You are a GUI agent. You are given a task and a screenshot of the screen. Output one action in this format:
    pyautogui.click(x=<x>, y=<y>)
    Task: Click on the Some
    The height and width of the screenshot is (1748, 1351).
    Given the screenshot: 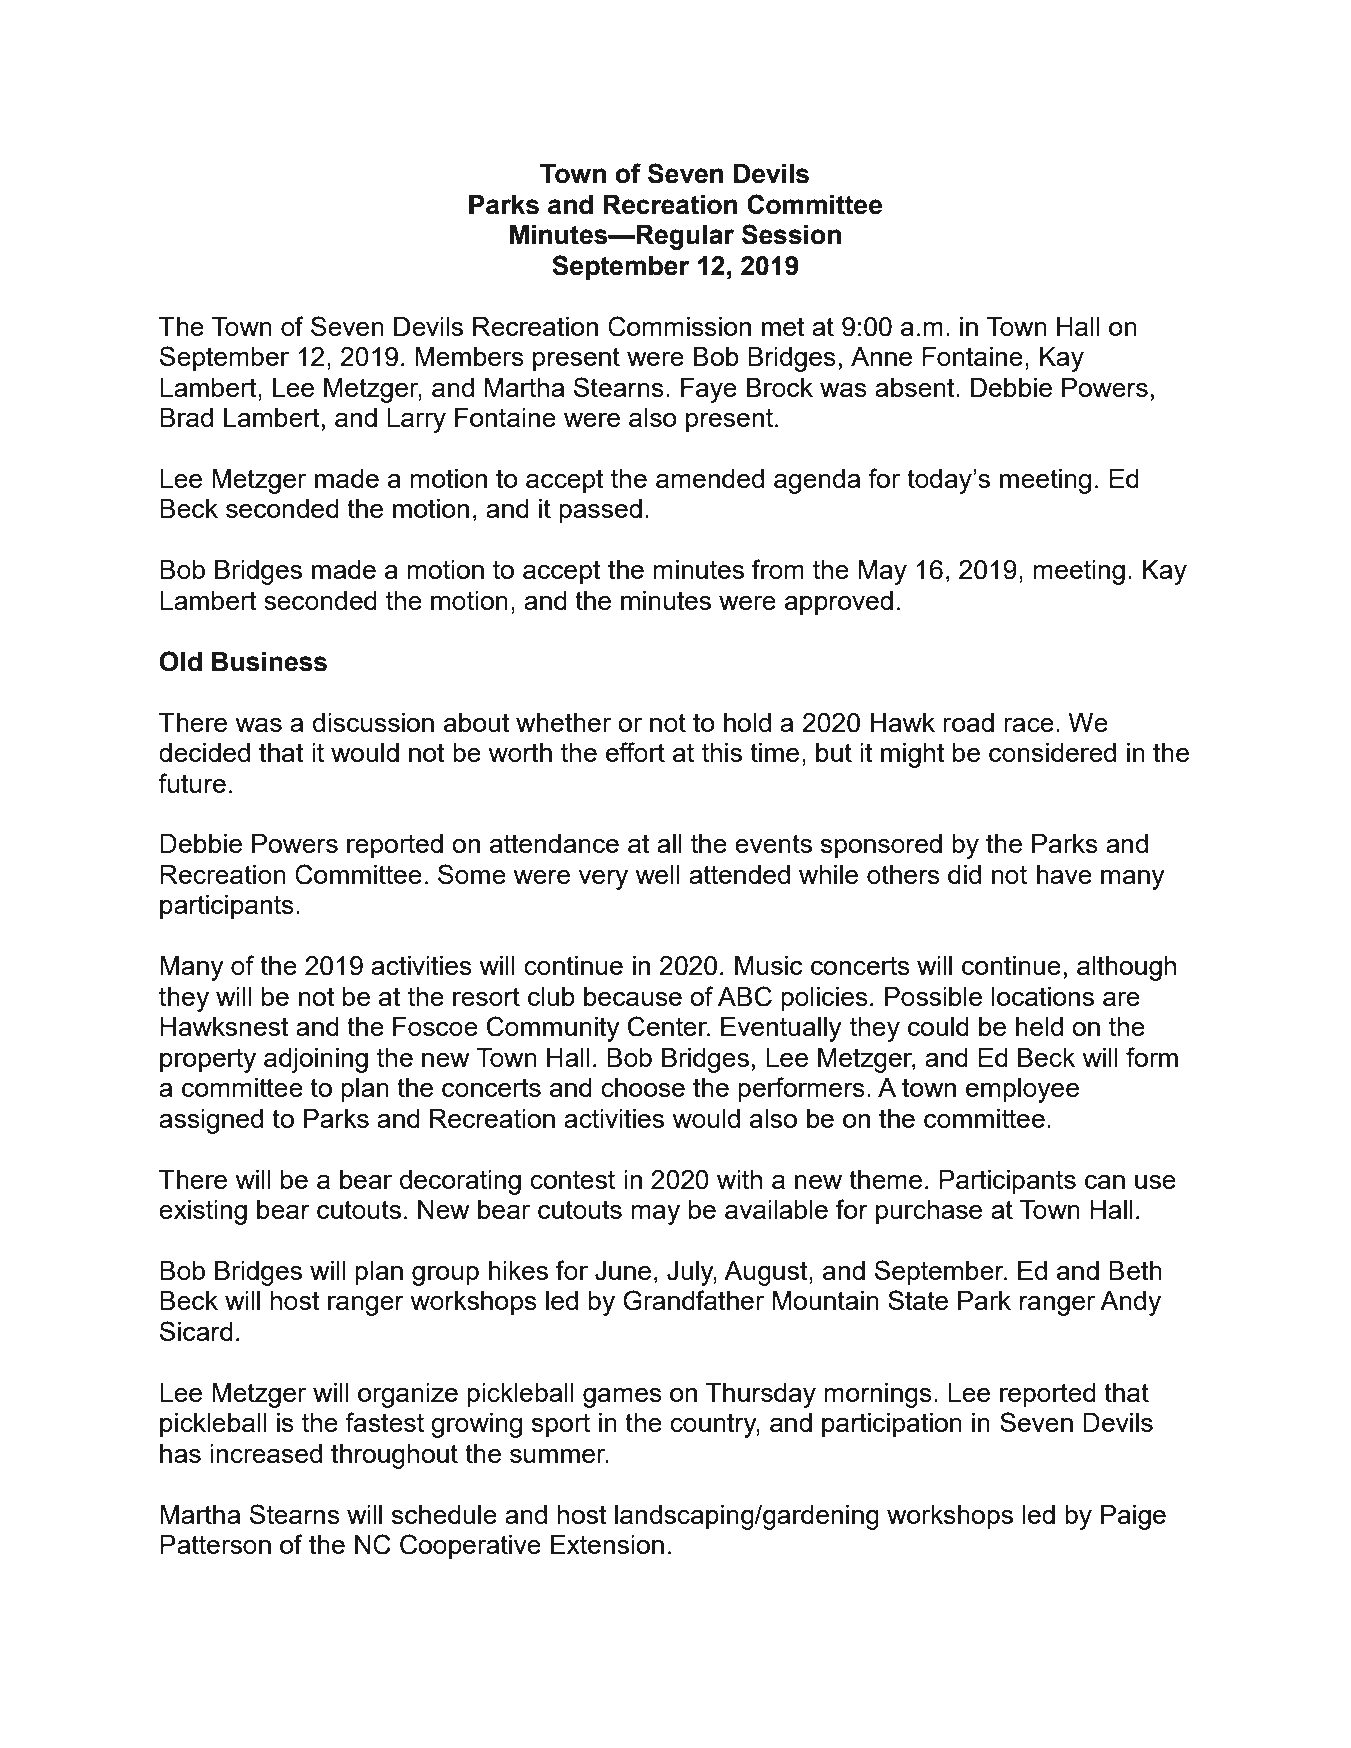 What is the action you would take?
    pyautogui.click(x=472, y=874)
